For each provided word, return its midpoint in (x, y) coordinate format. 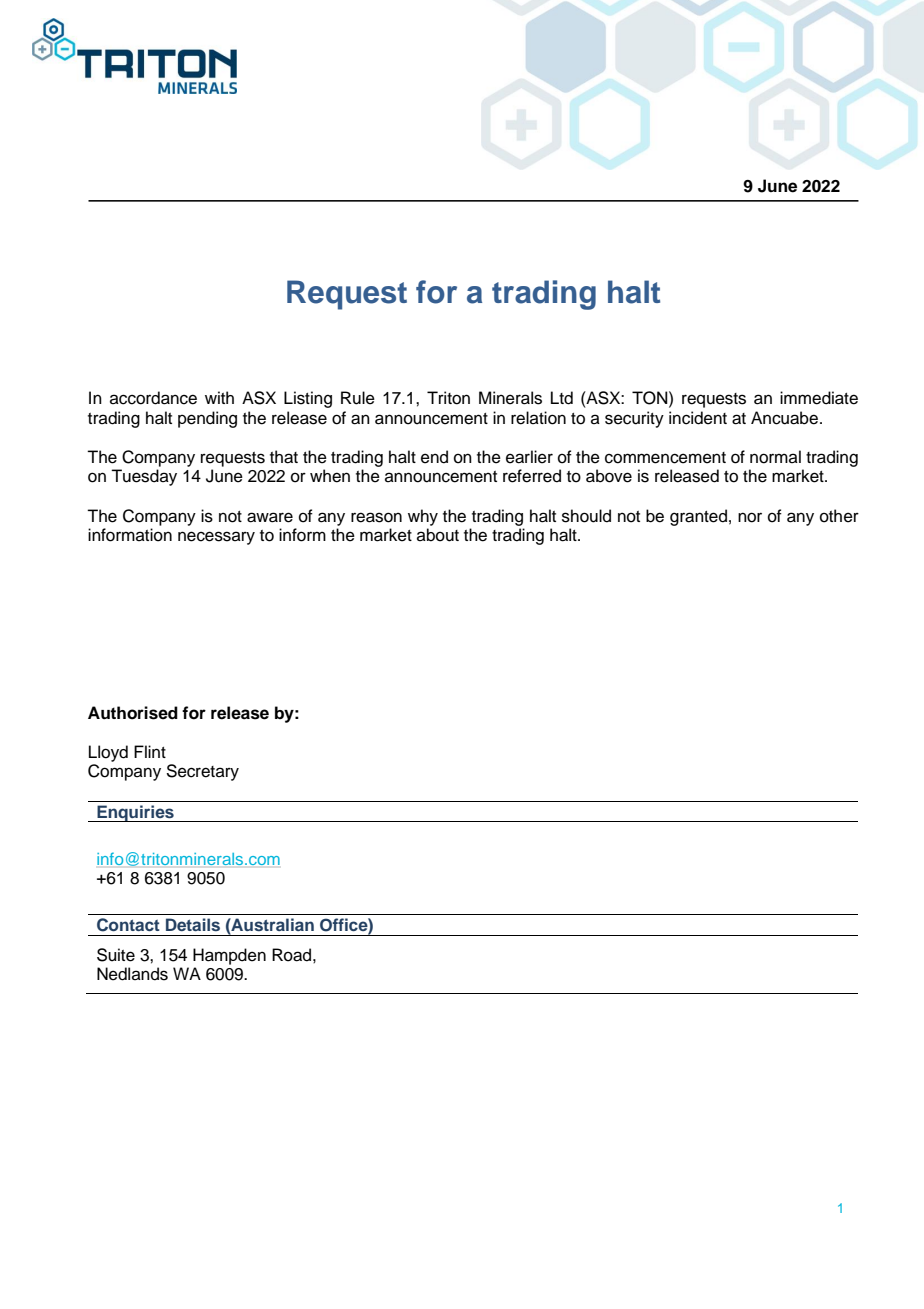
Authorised (133, 713)
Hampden (229, 956)
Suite (116, 955)
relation (538, 418)
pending (207, 419)
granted (698, 517)
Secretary (202, 772)
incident (698, 418)
